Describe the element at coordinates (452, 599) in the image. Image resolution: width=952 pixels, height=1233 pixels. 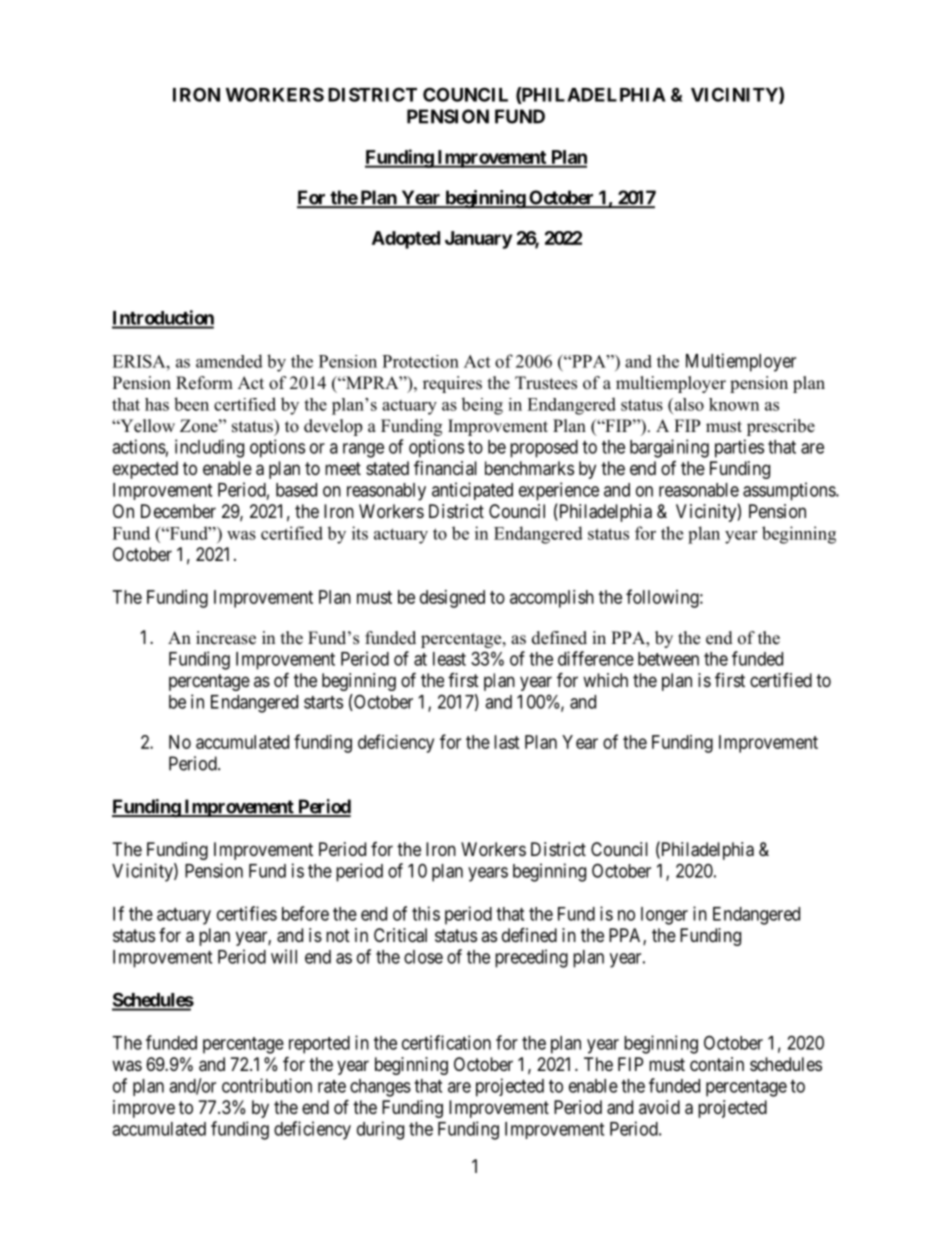
I see `designed` at that location.
